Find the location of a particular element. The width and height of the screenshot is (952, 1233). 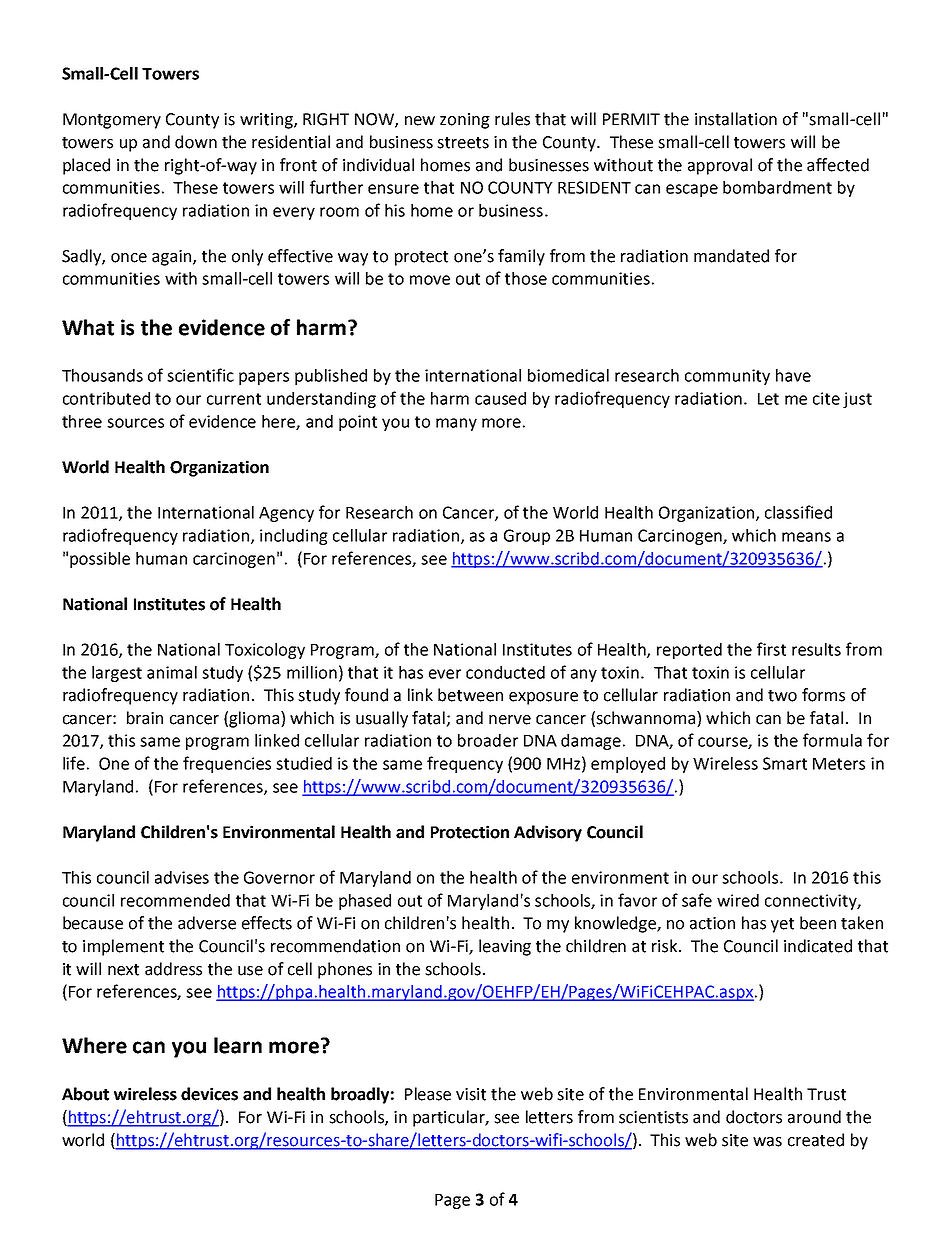

streets is located at coordinates (463, 143).
